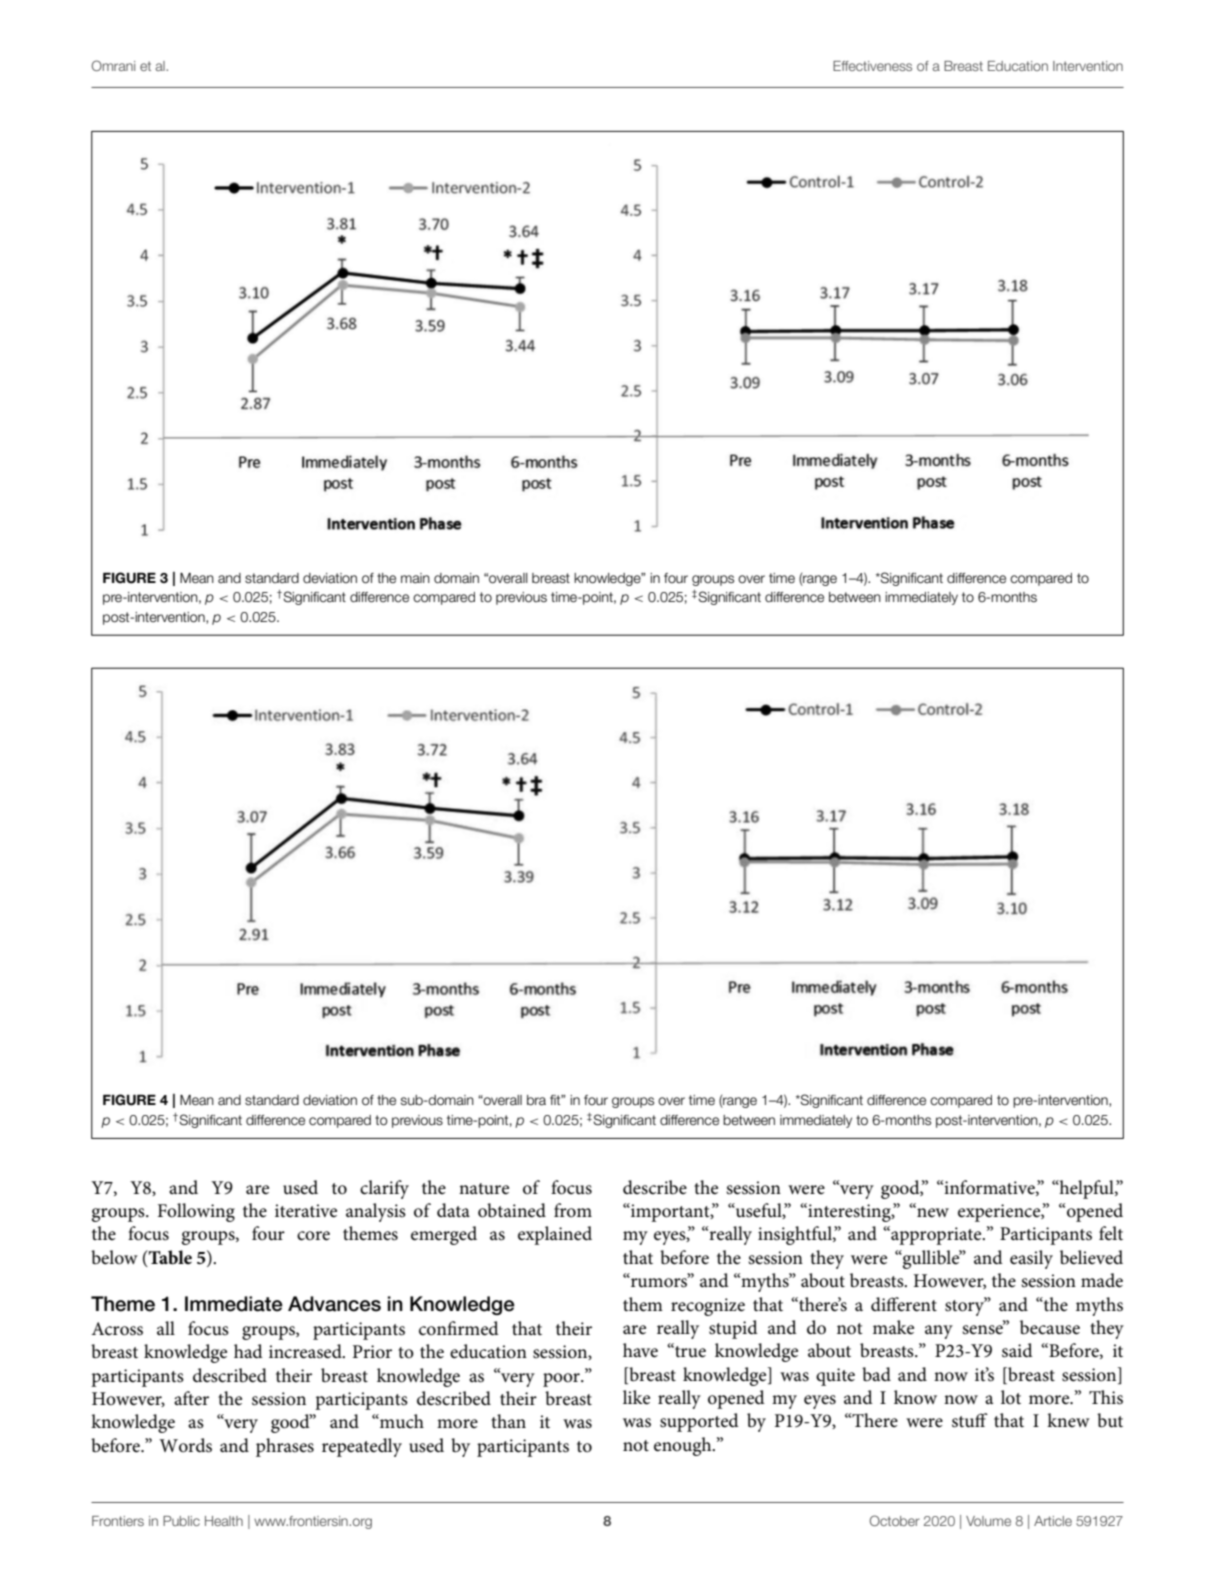 This page has height=1591, width=1215. I want to click on helpful, so click(1087, 1189).
